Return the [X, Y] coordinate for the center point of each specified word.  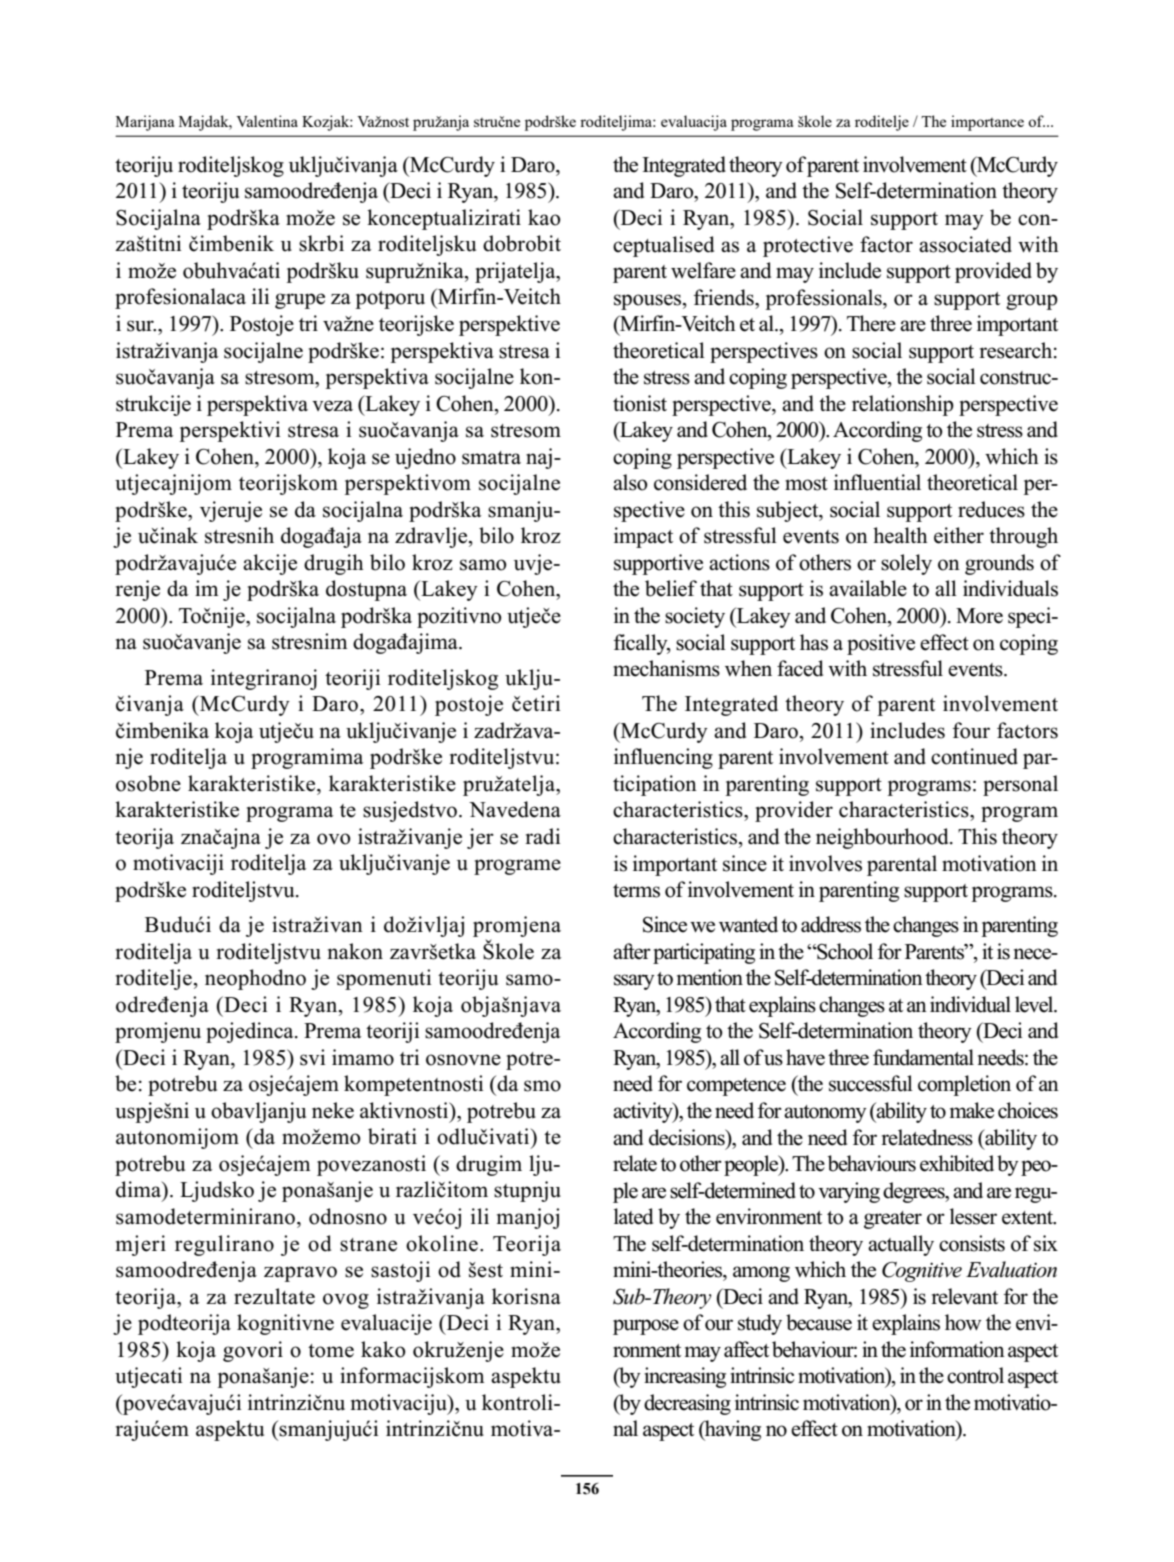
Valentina [267, 121]
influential [877, 482]
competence [736, 1087]
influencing [663, 758]
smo [542, 1086]
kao [544, 217]
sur [141, 326]
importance [987, 123]
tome [331, 1351]
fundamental [923, 1057]
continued [974, 756]
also [630, 482]
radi [542, 836]
